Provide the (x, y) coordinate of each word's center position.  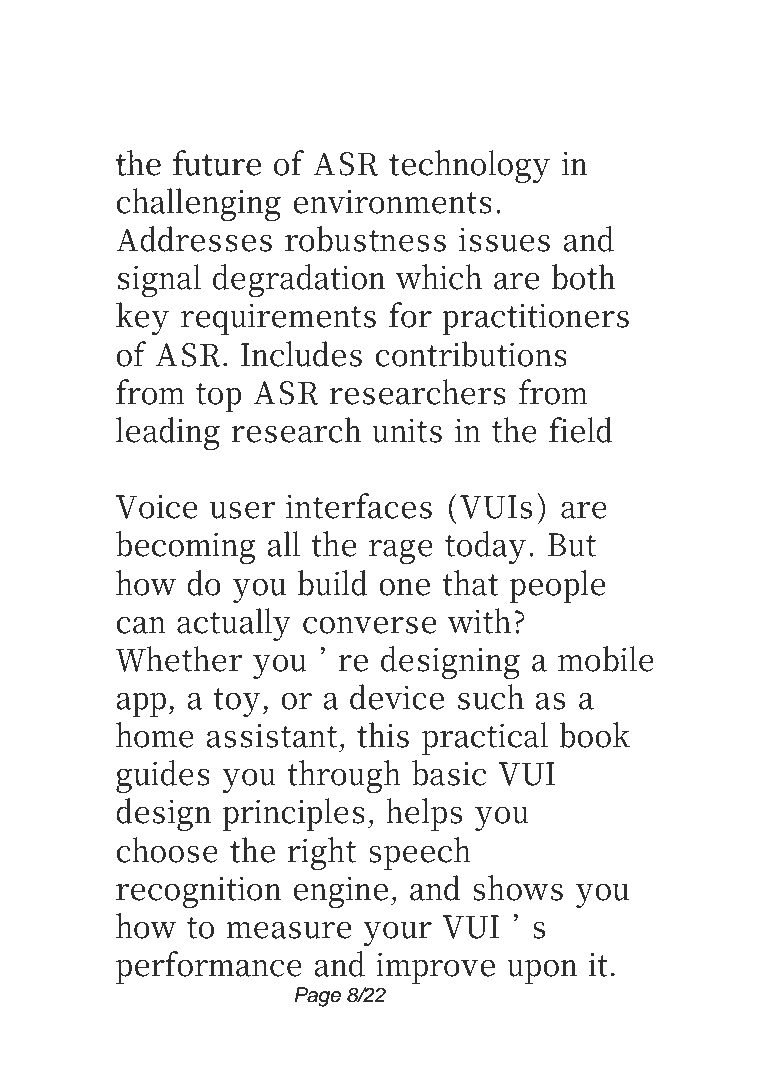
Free (231, 61)
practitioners (535, 319)
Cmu (412, 61)
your (397, 933)
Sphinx (538, 65)
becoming (185, 547)
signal (159, 280)
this (383, 735)
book (594, 735)
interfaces (359, 506)
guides (163, 776)
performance (209, 967)
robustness (365, 239)
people (557, 586)
